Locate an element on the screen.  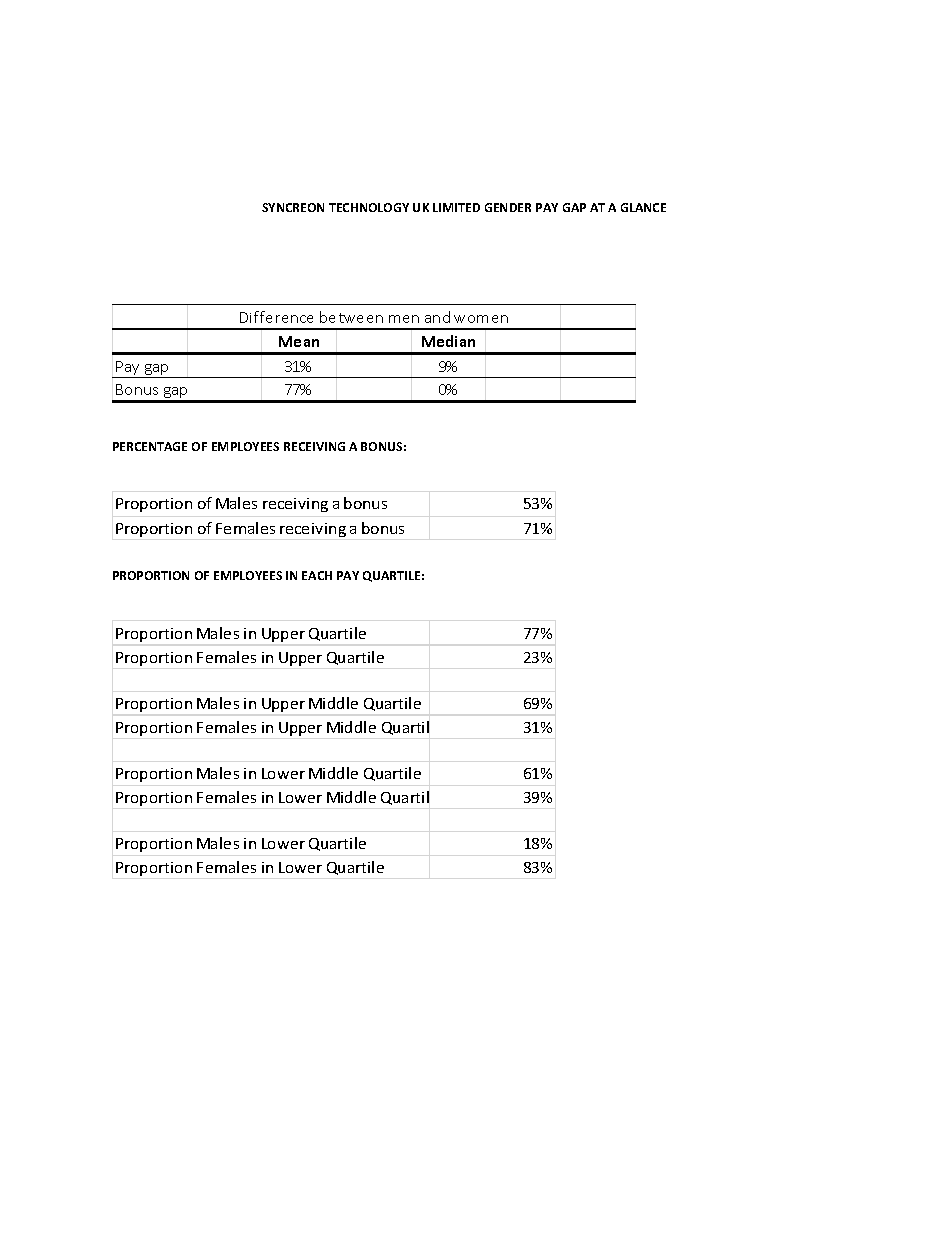
PERCENTAGE is located at coordinates (150, 446).
